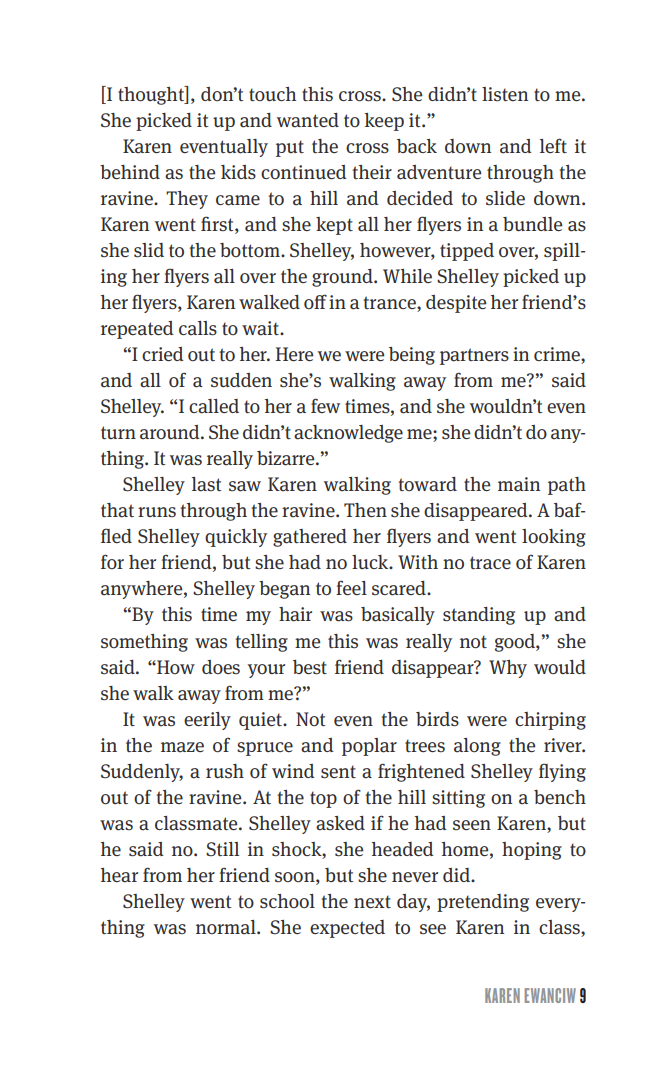  I want to click on runs, so click(157, 512).
